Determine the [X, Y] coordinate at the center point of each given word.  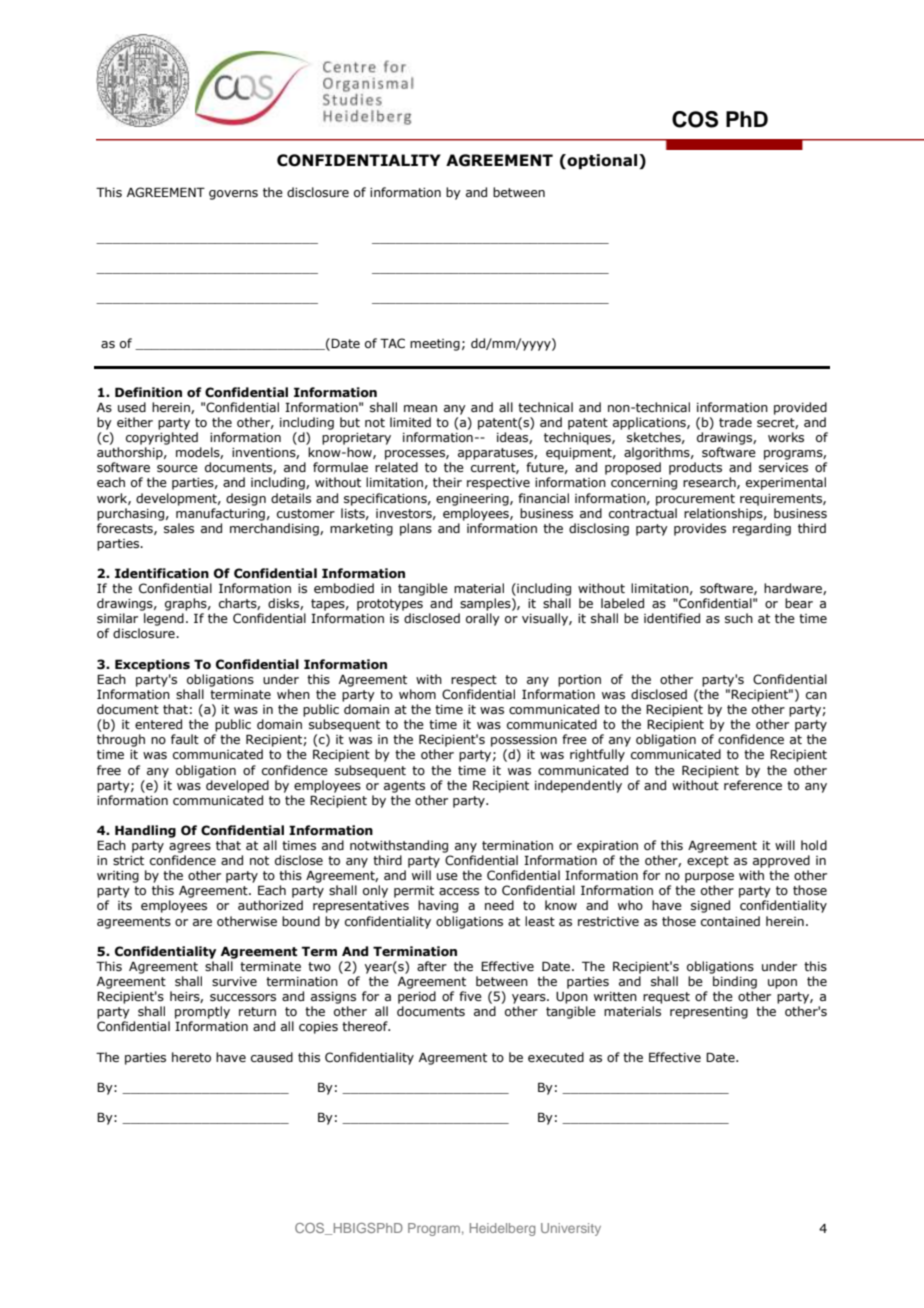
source [177, 468]
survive [234, 981]
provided [800, 408]
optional [602, 161]
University [571, 1229]
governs [233, 195]
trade [735, 422]
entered [158, 724]
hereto [191, 1057]
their [447, 482]
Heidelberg [502, 1229]
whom [417, 694]
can [816, 695]
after [432, 966]
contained [730, 921]
